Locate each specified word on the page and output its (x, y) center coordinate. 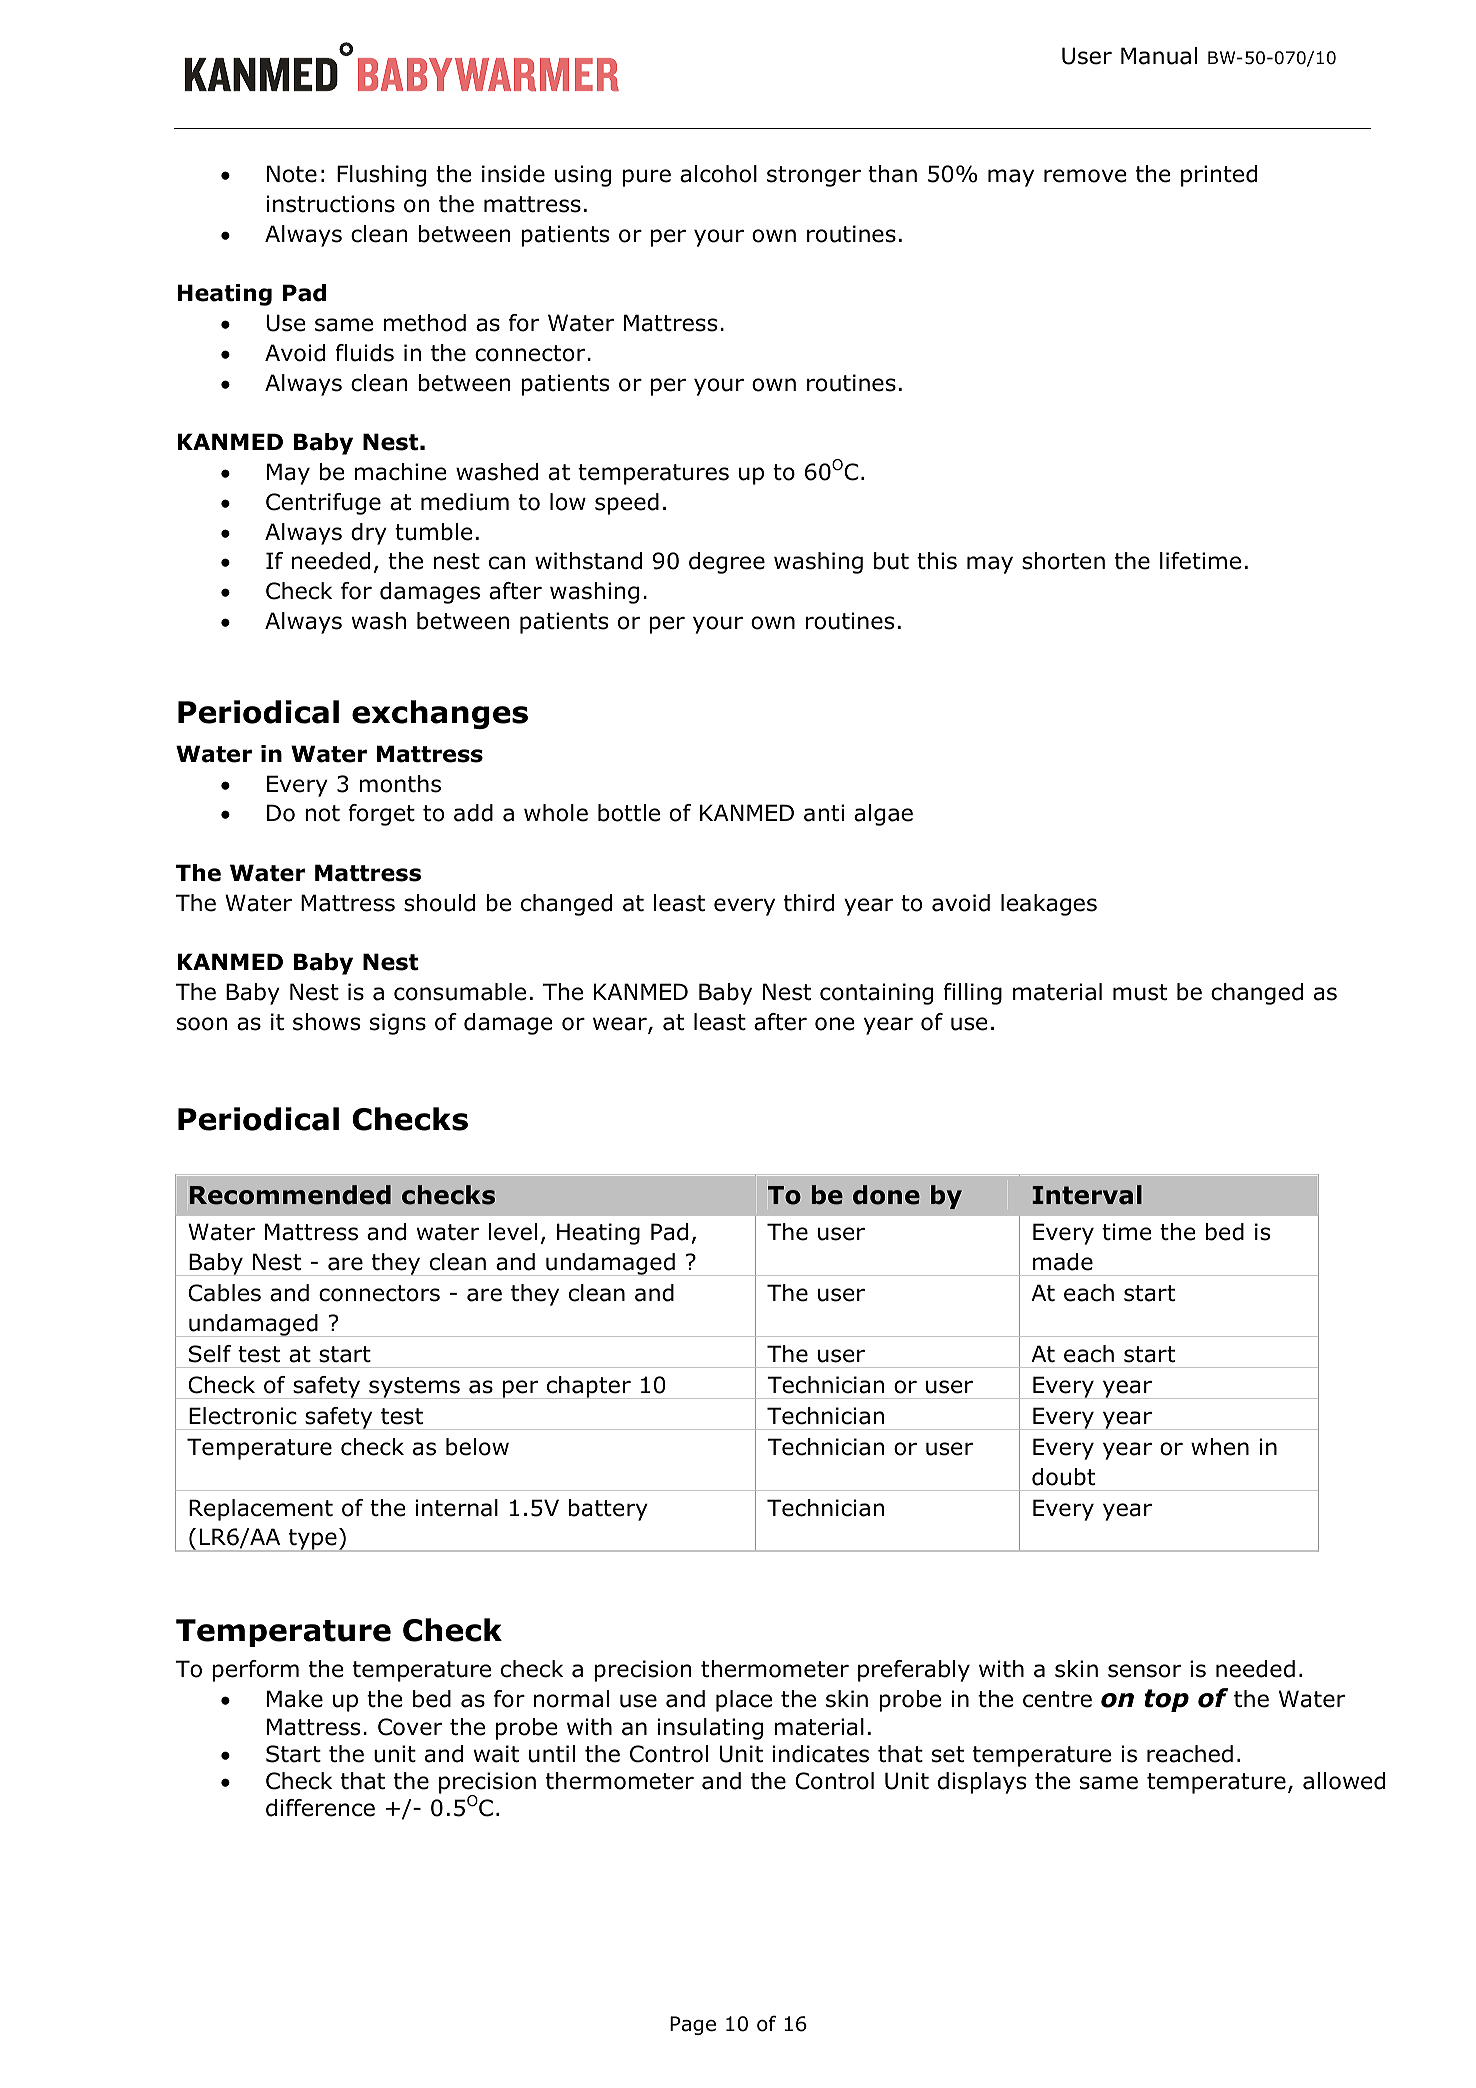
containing (876, 994)
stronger (814, 176)
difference (320, 1808)
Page (693, 2025)
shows (326, 1022)
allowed (1344, 1781)
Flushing (381, 176)
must (1140, 992)
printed (1219, 176)
